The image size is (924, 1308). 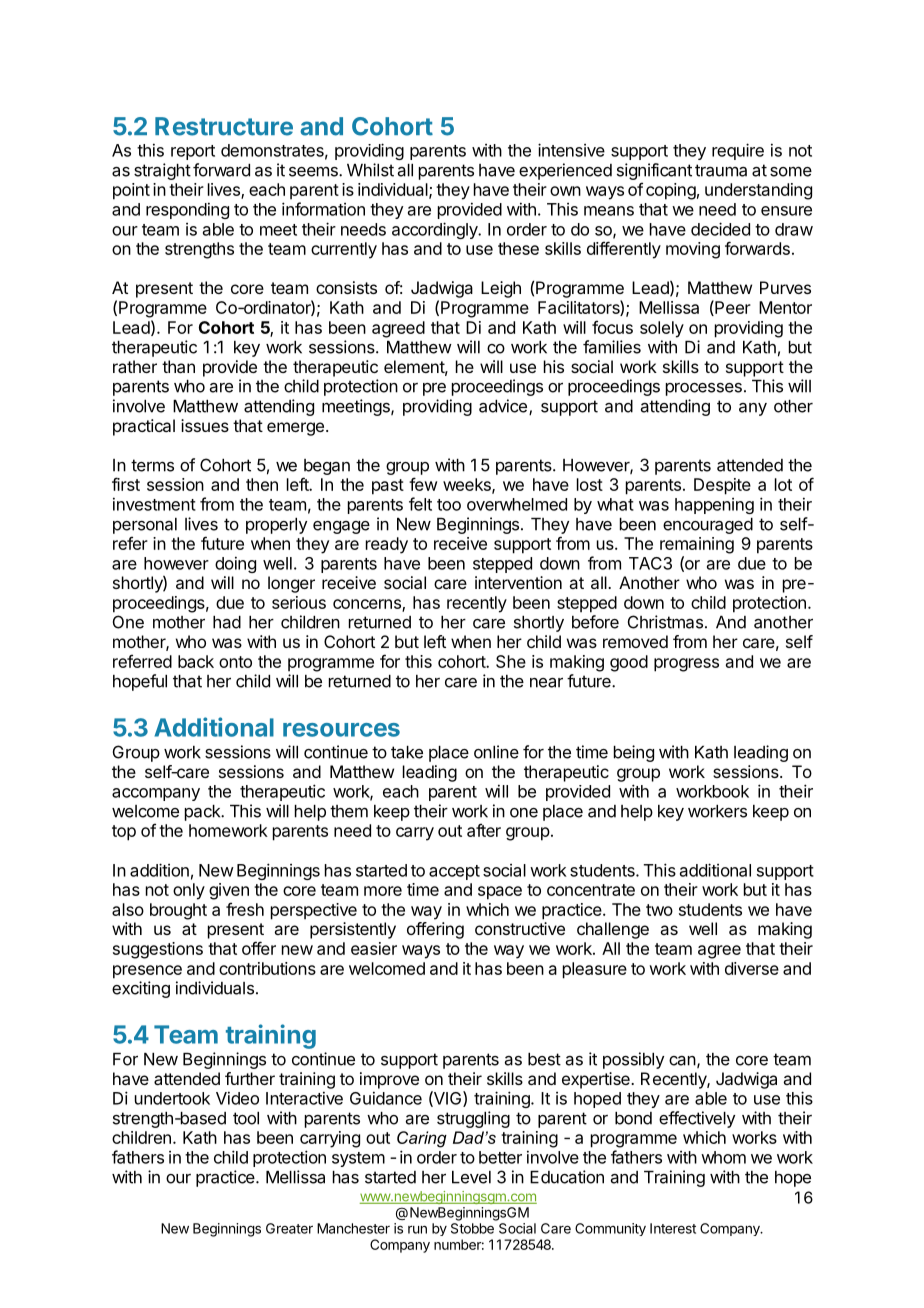 What do you see at coordinates (178, 911) in the screenshot?
I see `brought` at bounding box center [178, 911].
